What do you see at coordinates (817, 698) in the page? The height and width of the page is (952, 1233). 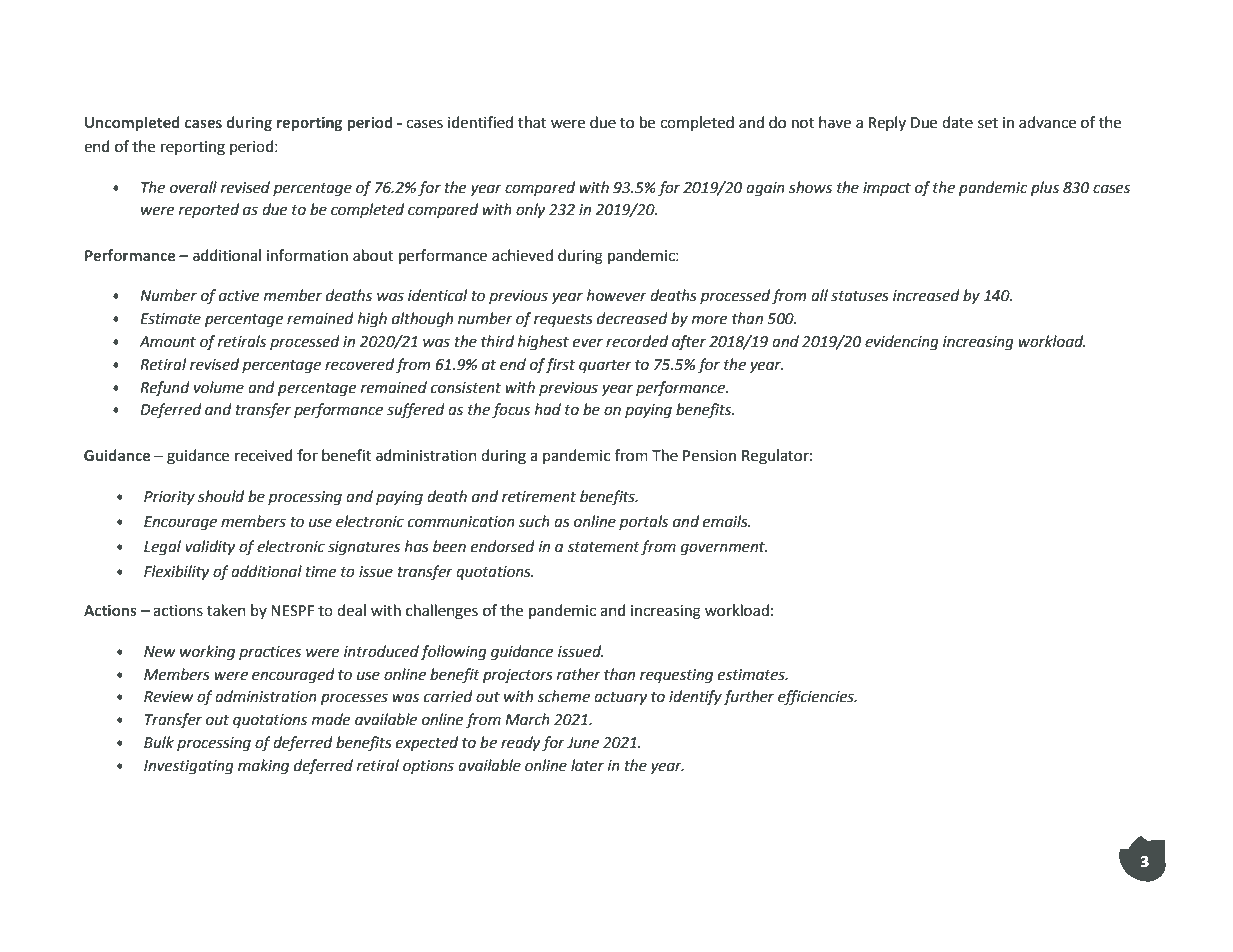 I see `efficiencies` at bounding box center [817, 698].
